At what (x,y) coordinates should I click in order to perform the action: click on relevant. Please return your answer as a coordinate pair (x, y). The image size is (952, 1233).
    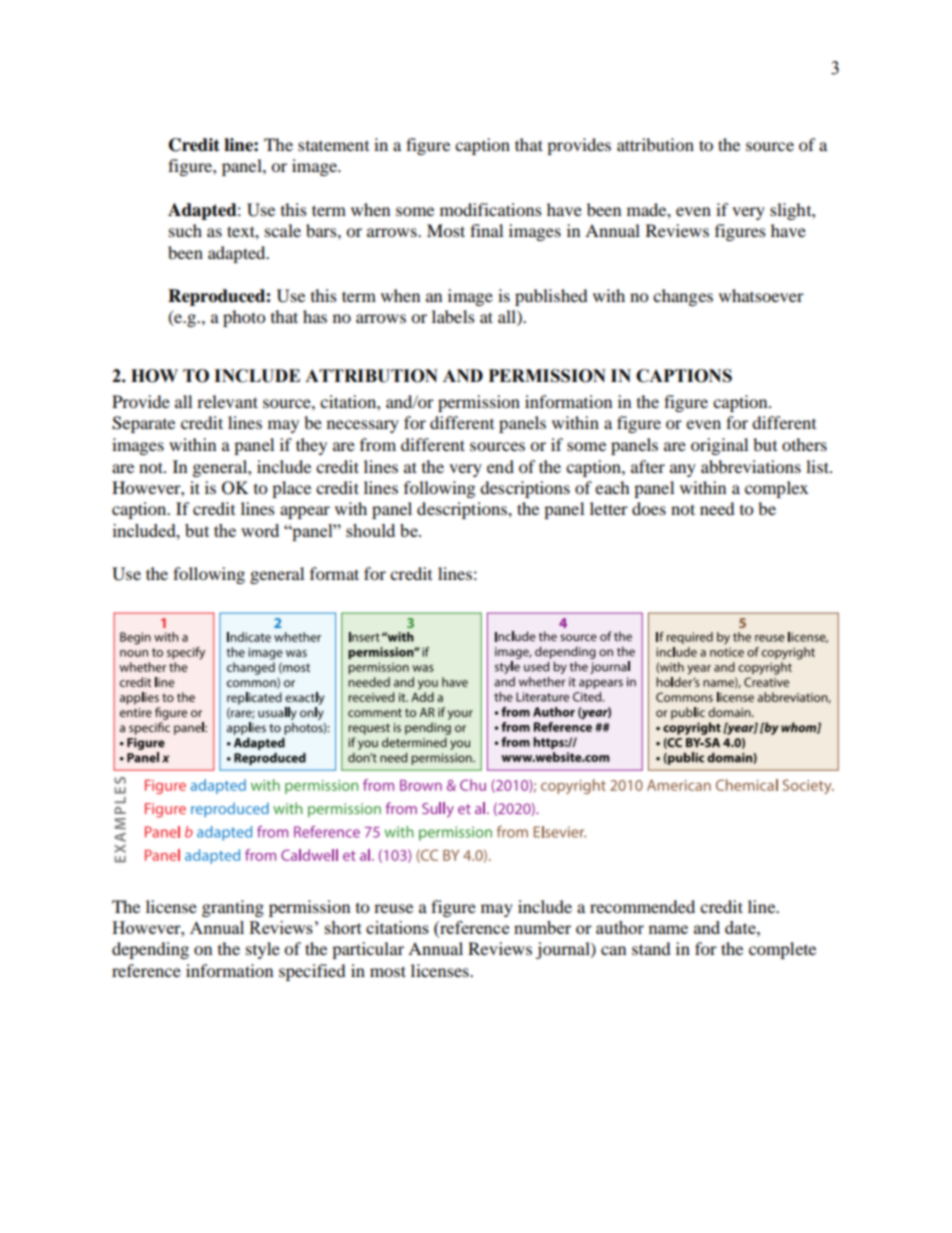
    Looking at the image, I should click on (227, 401).
